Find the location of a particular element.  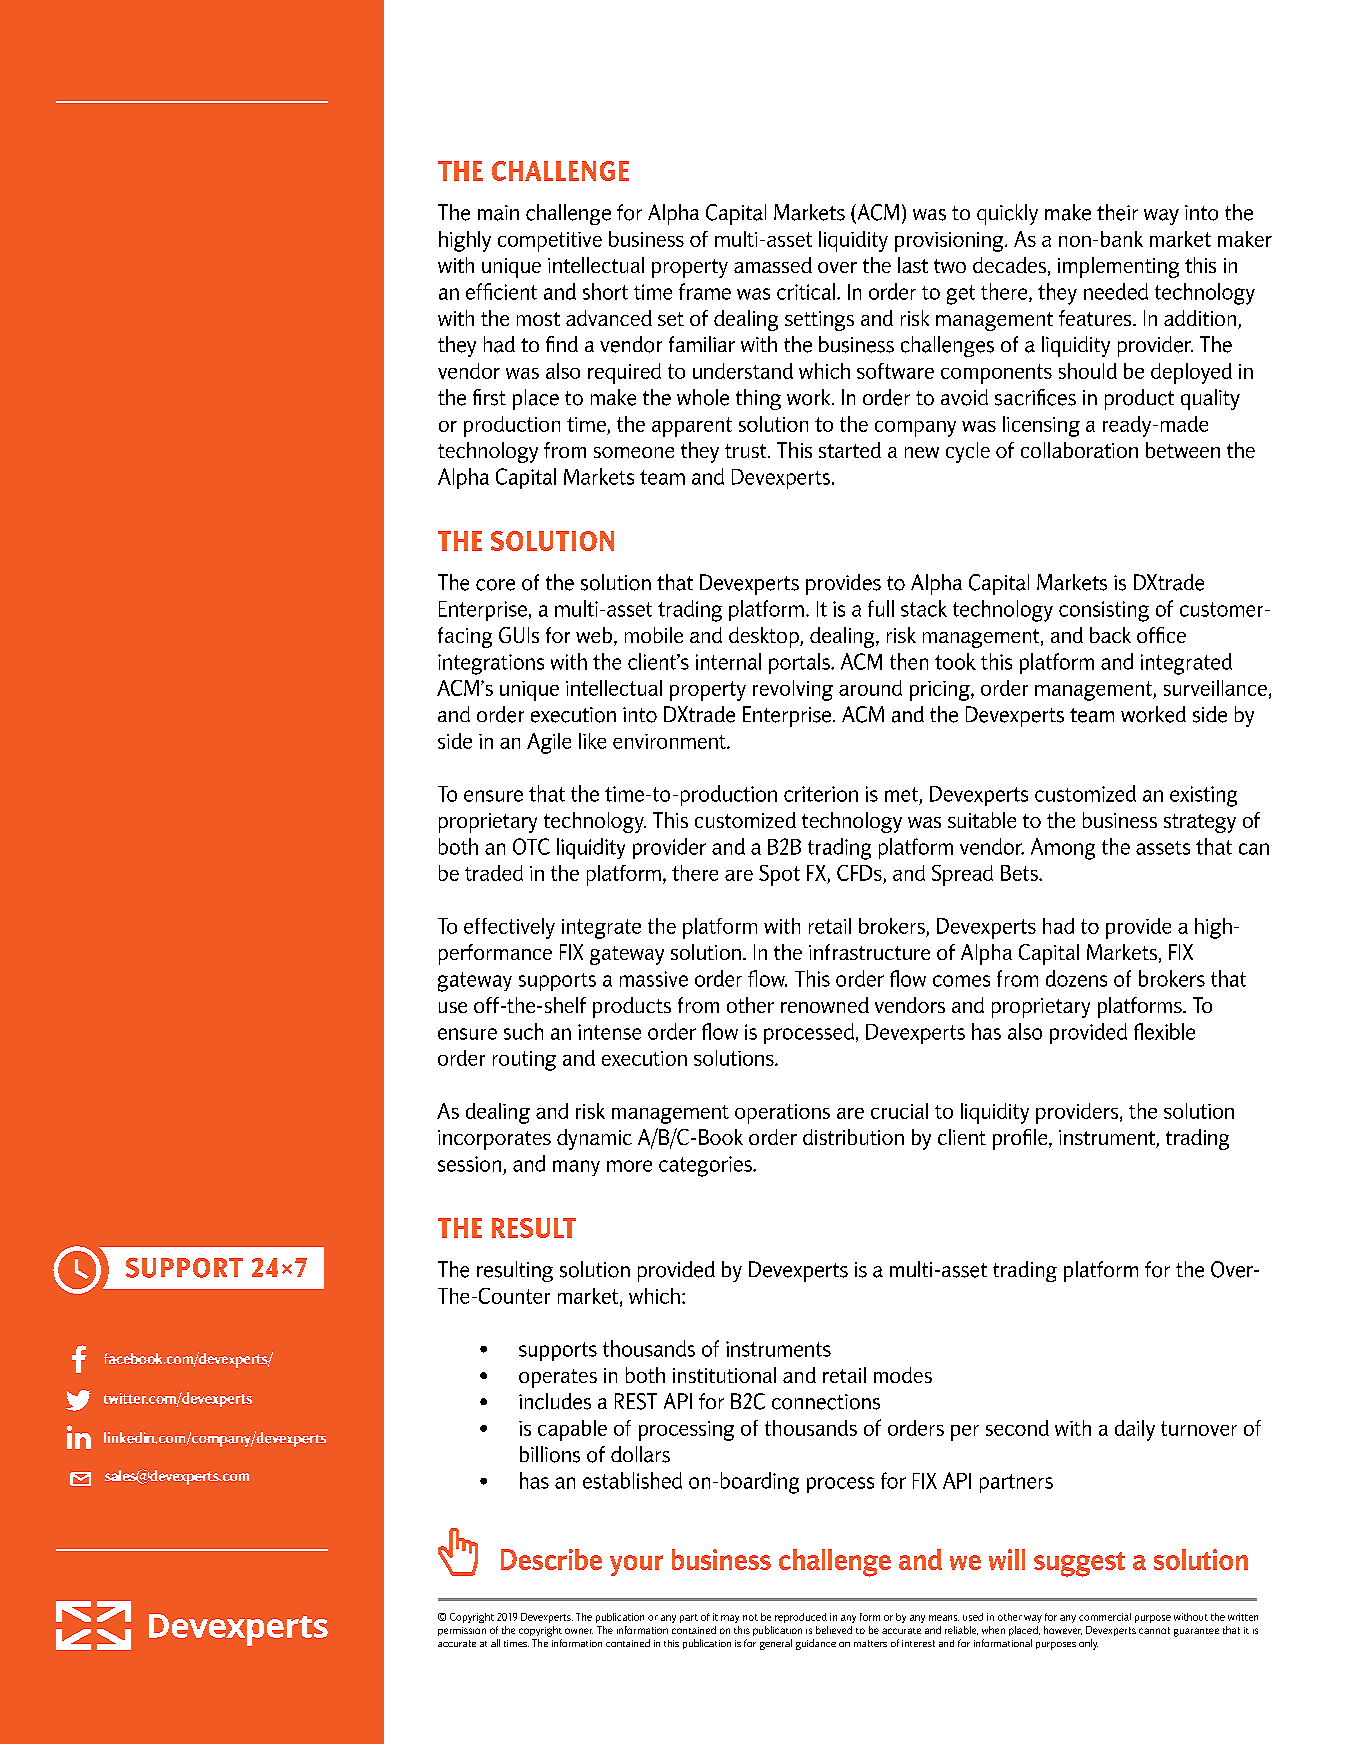

distribution is located at coordinates (853, 1137).
